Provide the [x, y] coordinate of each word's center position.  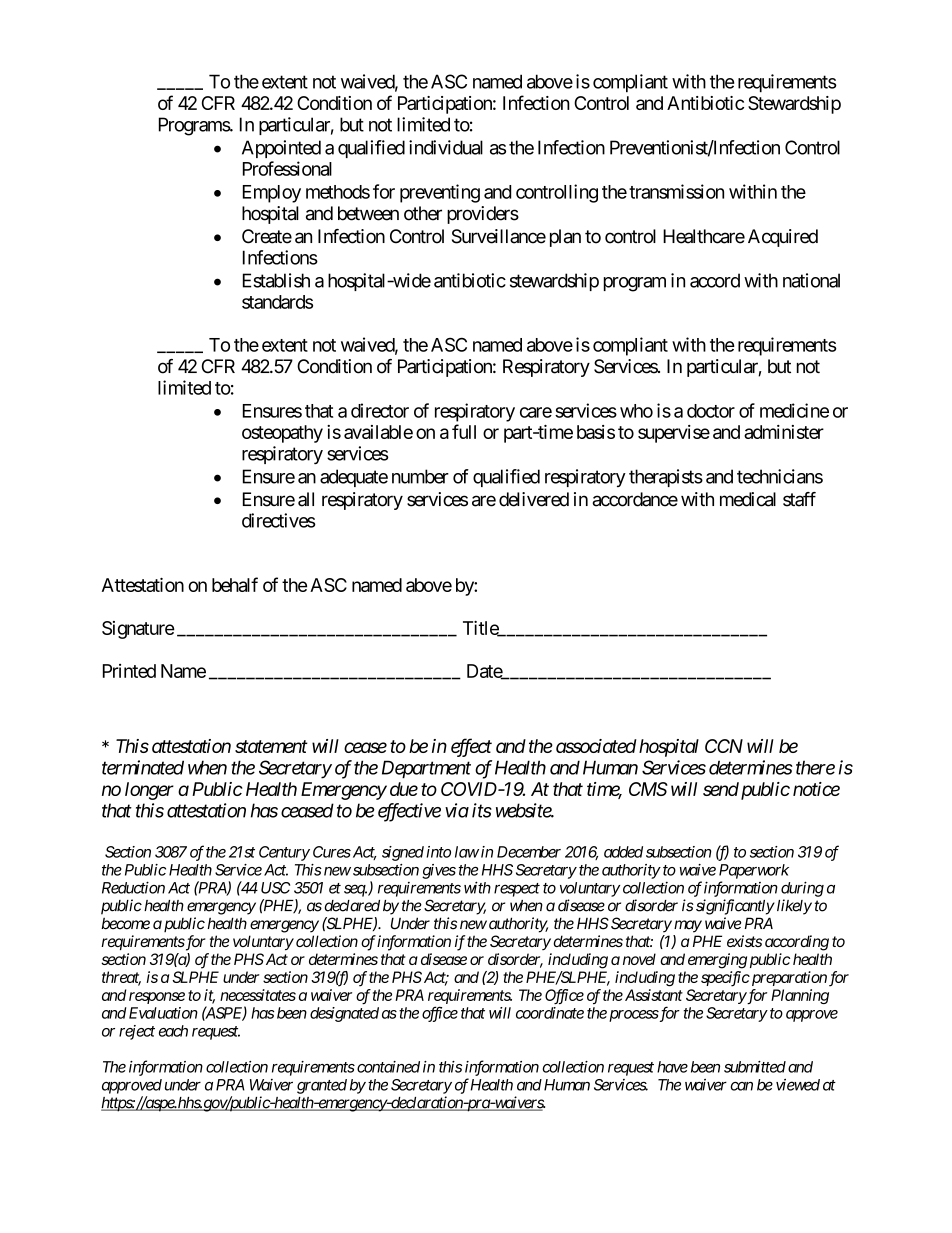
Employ [272, 194]
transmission [676, 191]
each [173, 1031]
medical [748, 499]
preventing [440, 193]
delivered [534, 499]
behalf [235, 584]
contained [388, 1067]
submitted [755, 1067]
